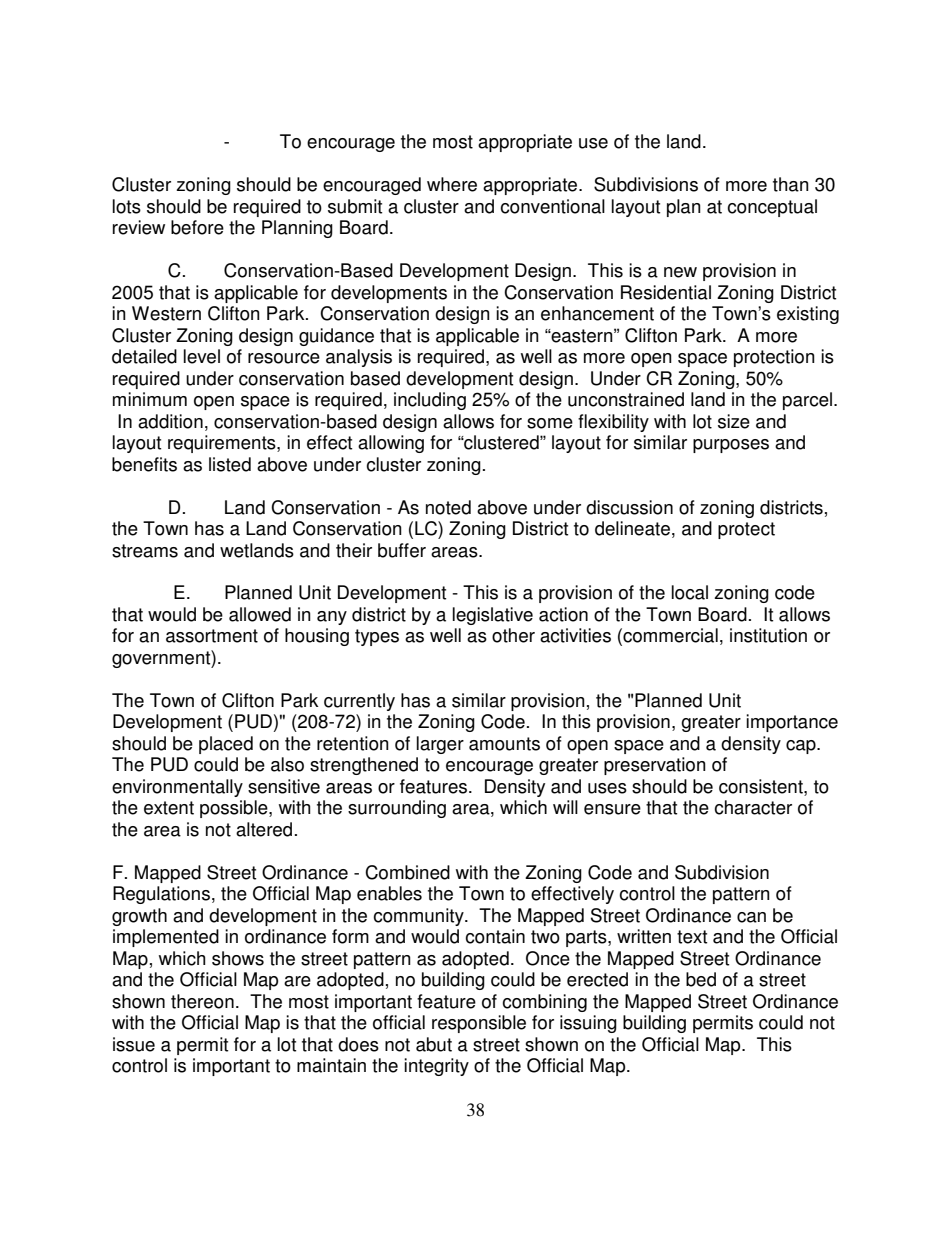  What do you see at coordinates (230, 464) in the screenshot?
I see `listed` at bounding box center [230, 464].
